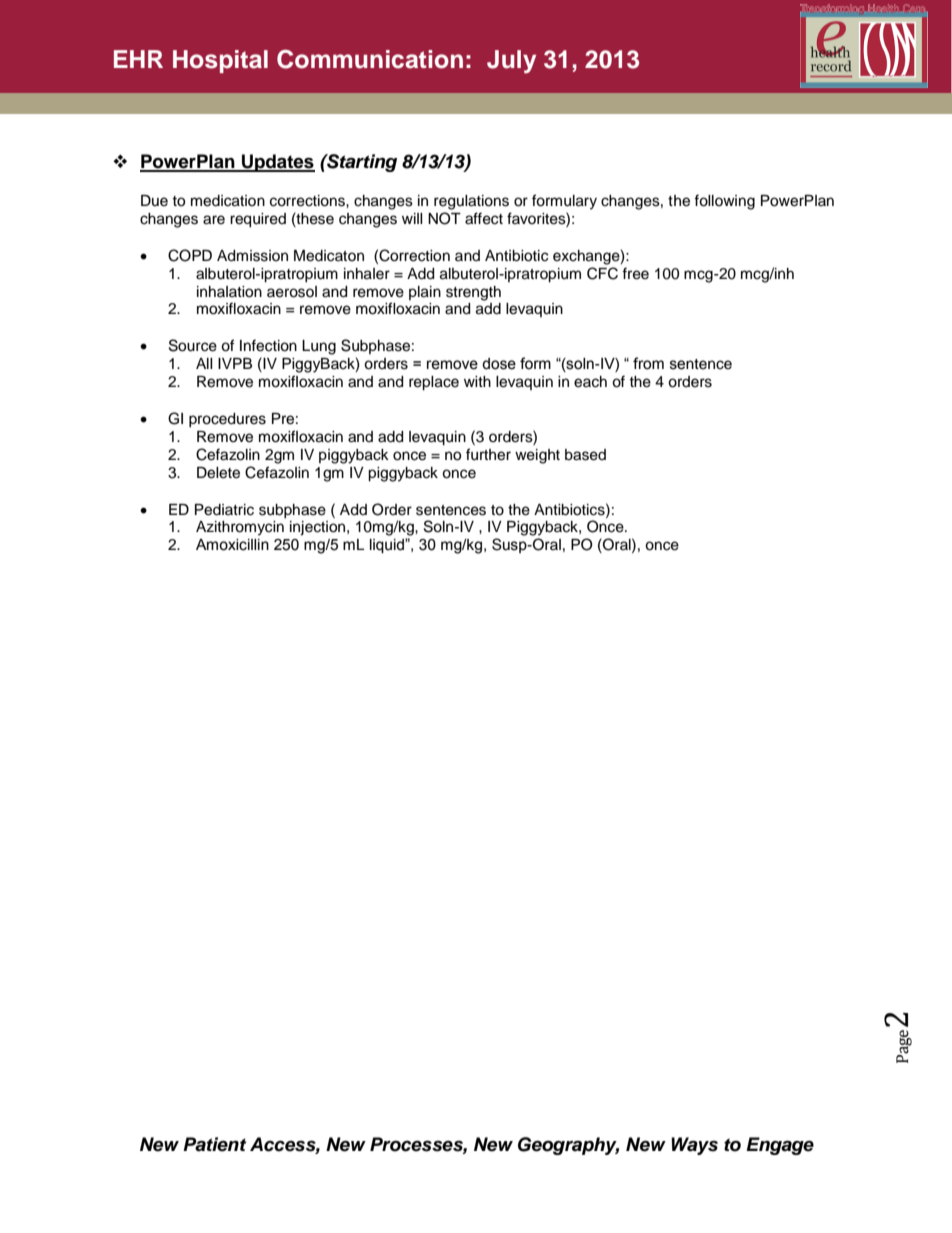  What do you see at coordinates (694, 1146) in the image?
I see `Ways` at bounding box center [694, 1146].
